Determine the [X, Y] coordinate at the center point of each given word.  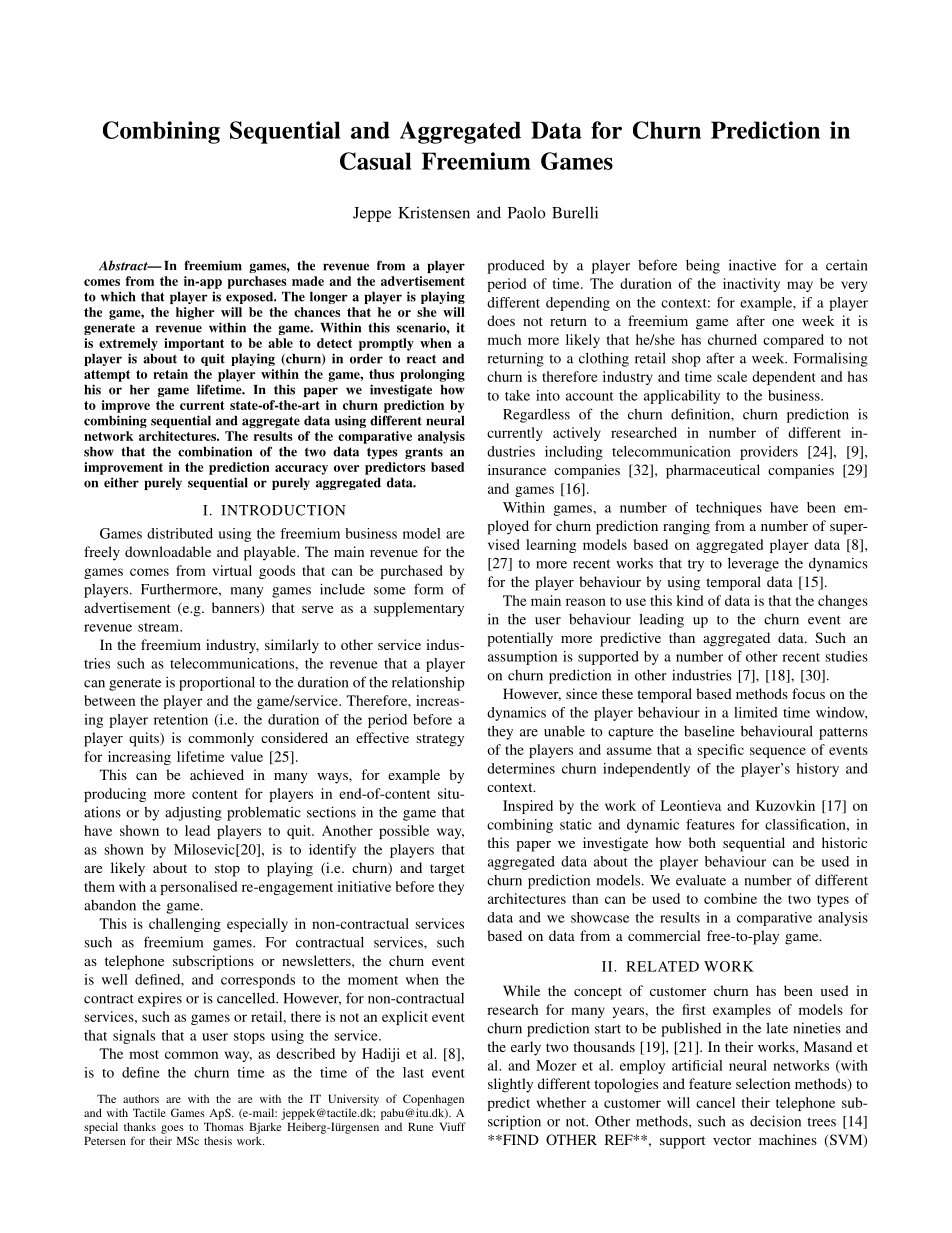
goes [172, 1129]
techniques [729, 509]
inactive [752, 265]
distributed [180, 533]
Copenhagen [433, 1100]
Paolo [527, 212]
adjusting [193, 814]
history [817, 770]
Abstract [124, 265]
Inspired [528, 807]
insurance [517, 469]
